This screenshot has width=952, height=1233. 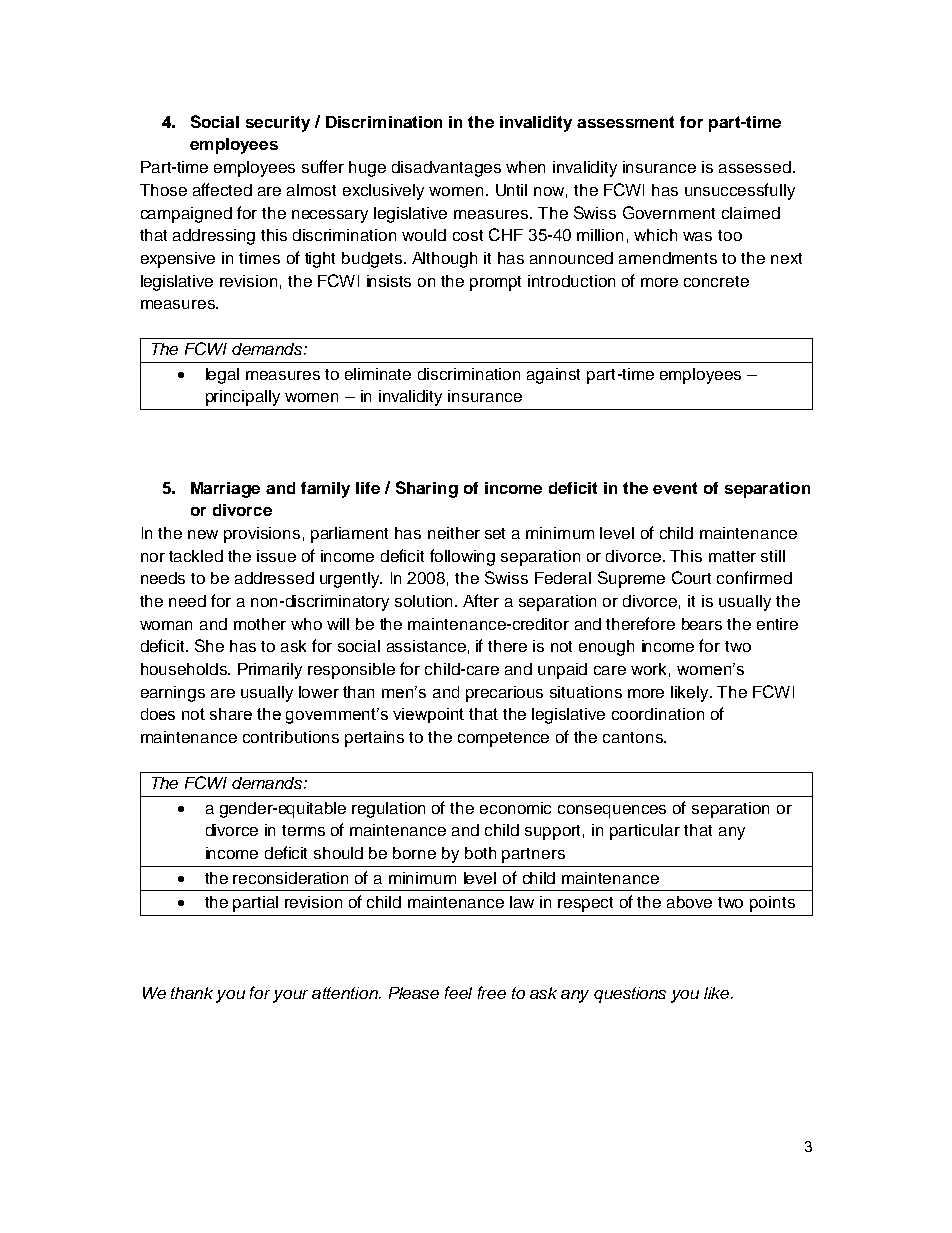 What do you see at coordinates (196, 556) in the screenshot?
I see `tackled` at bounding box center [196, 556].
